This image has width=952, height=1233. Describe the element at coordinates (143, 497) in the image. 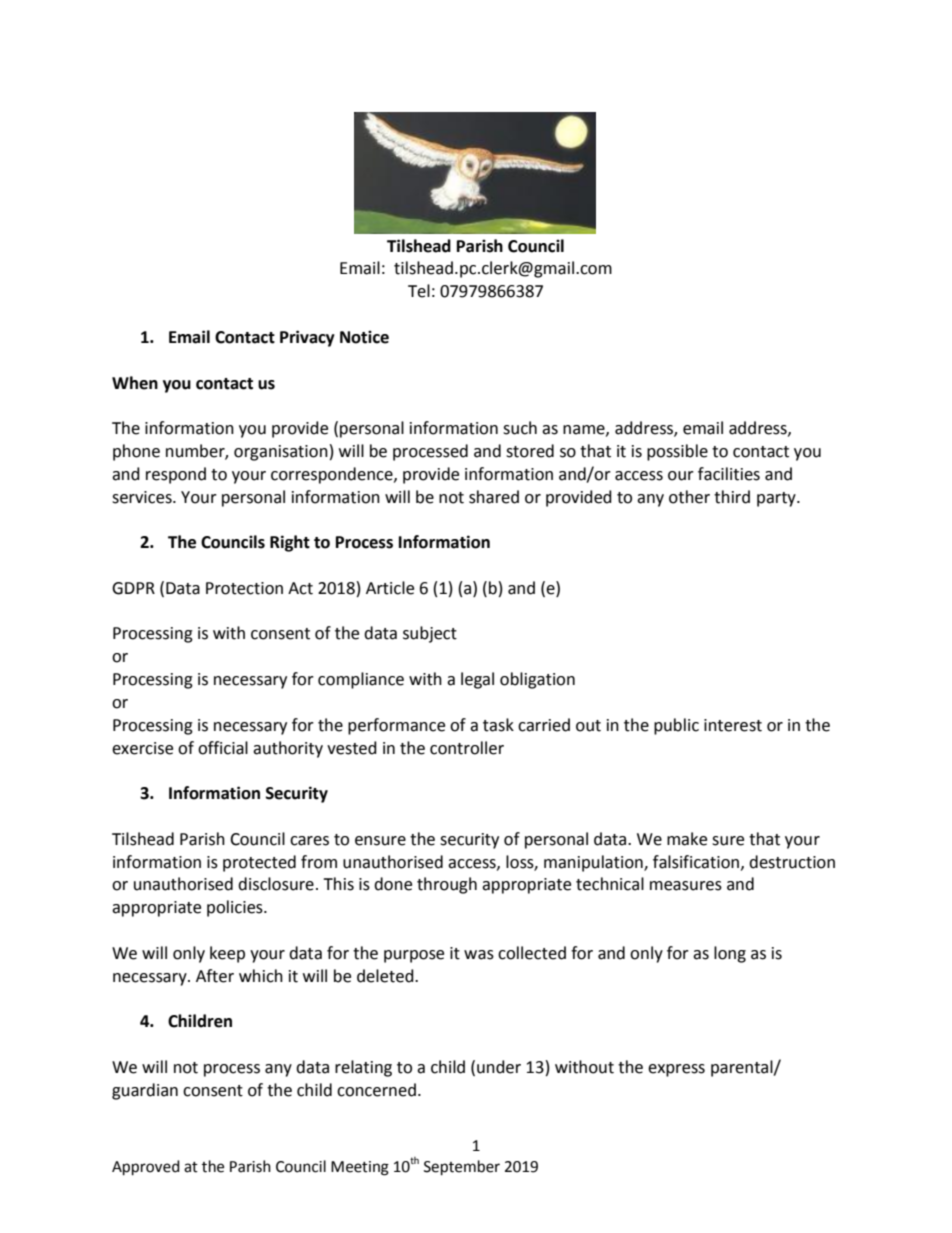

I see `services` at that location.
